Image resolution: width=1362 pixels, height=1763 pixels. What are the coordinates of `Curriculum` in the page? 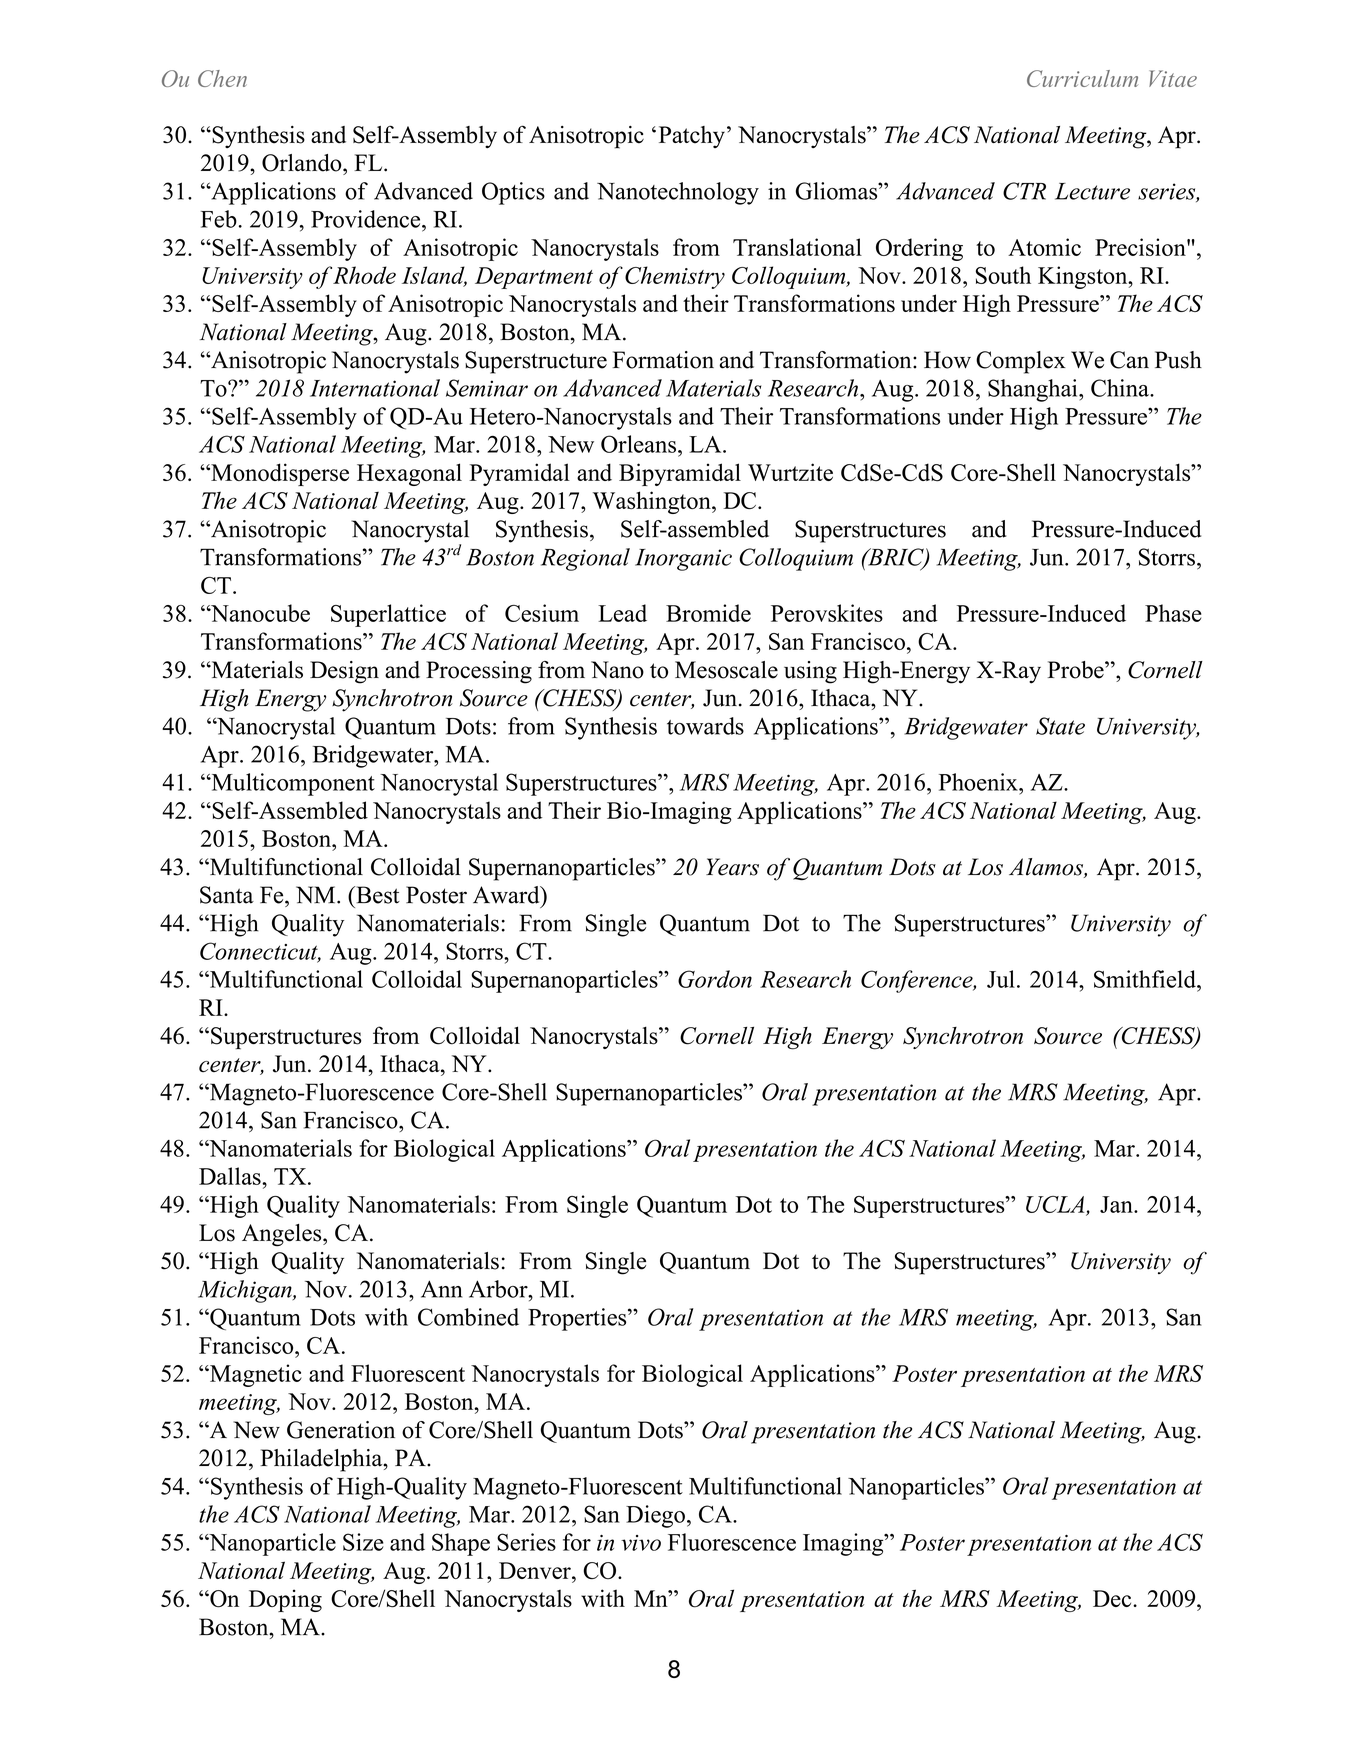 It's located at (1082, 78).
